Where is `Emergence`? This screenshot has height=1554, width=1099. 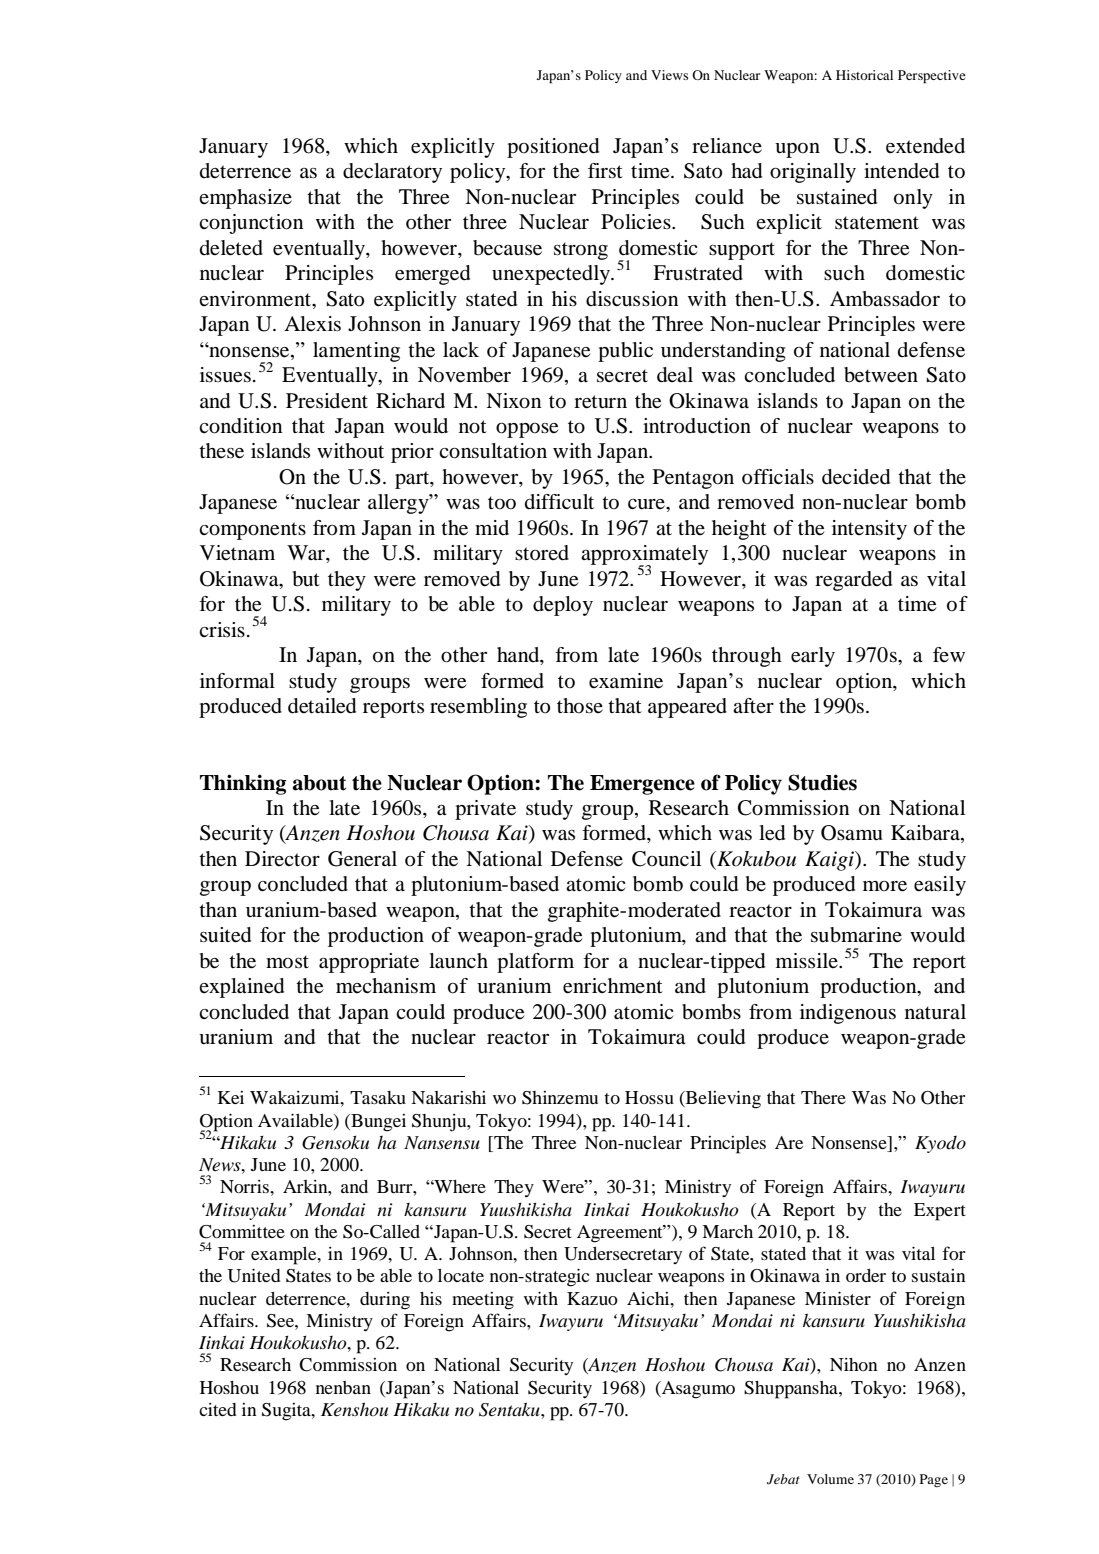 Emergence is located at coordinates (642, 785).
